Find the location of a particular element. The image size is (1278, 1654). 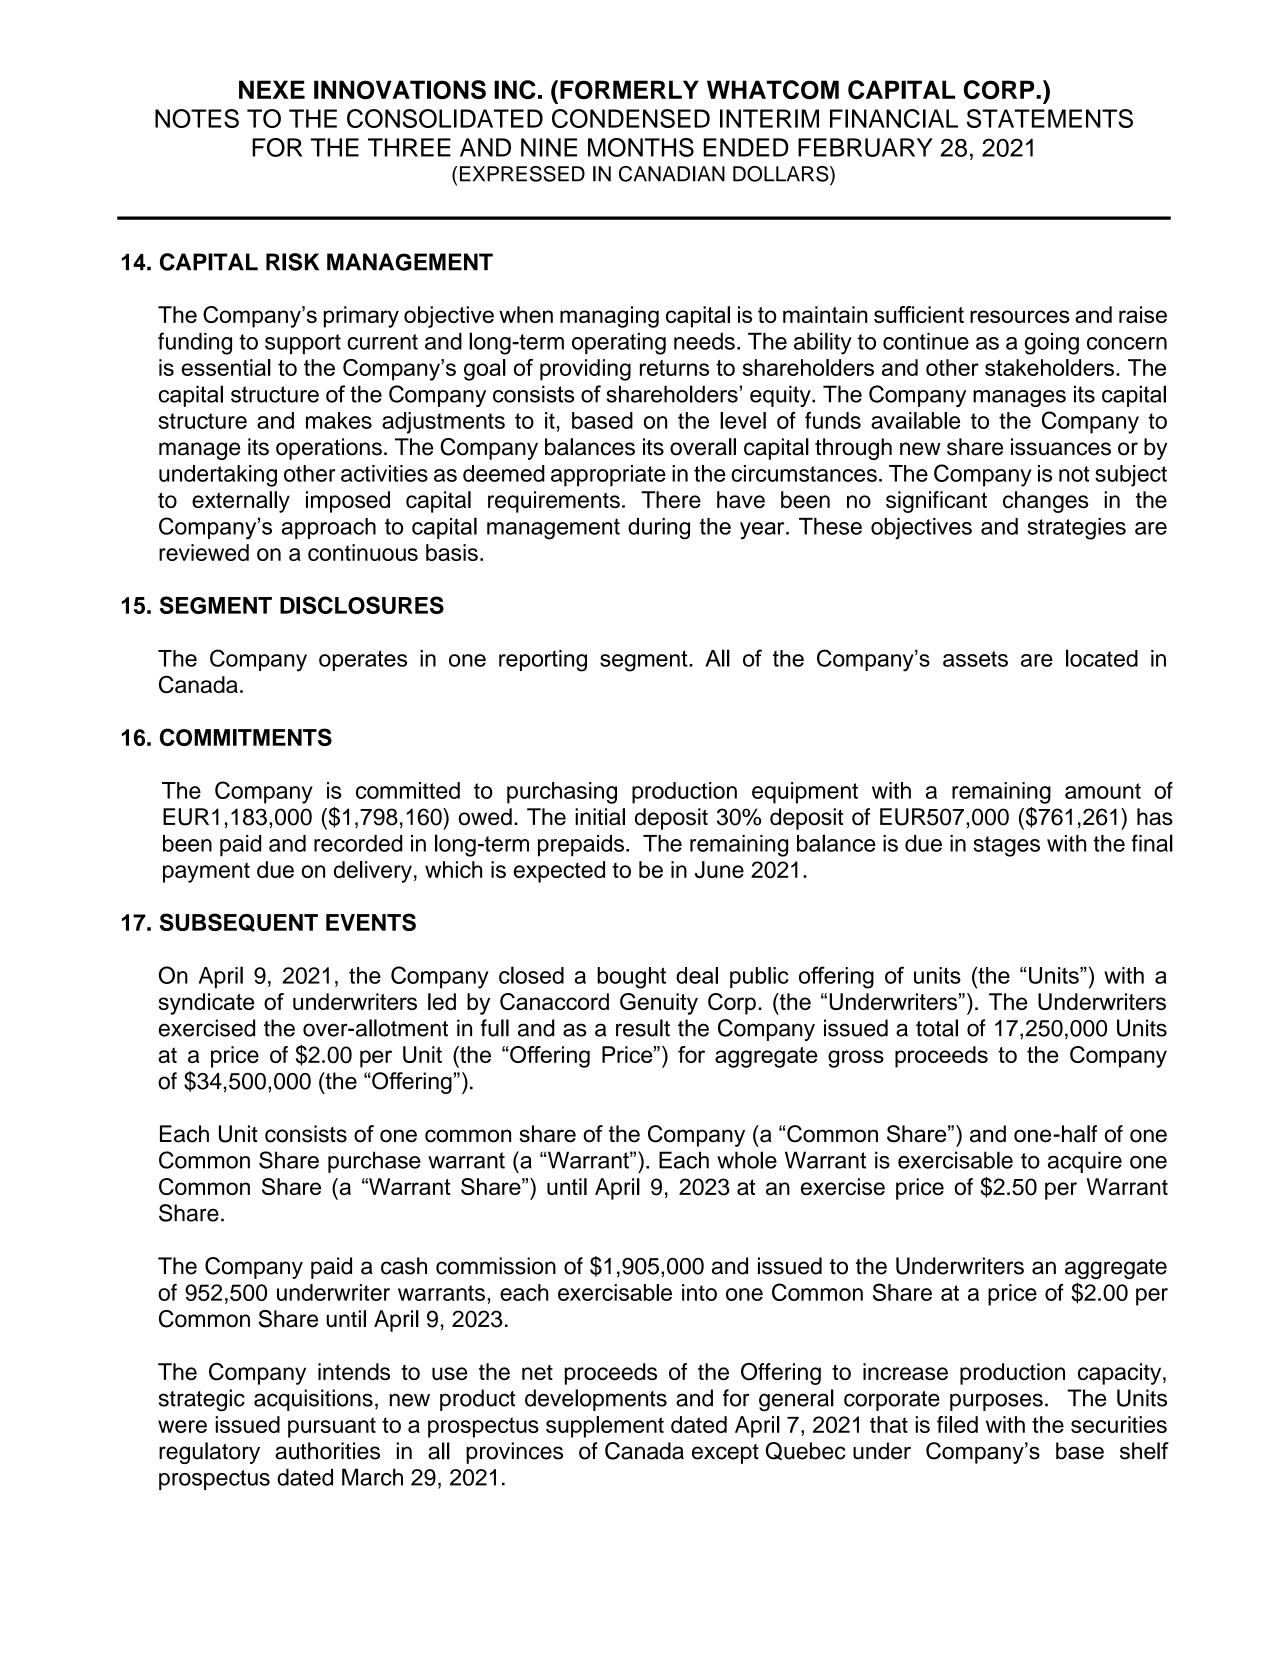

amount is located at coordinates (1103, 791).
